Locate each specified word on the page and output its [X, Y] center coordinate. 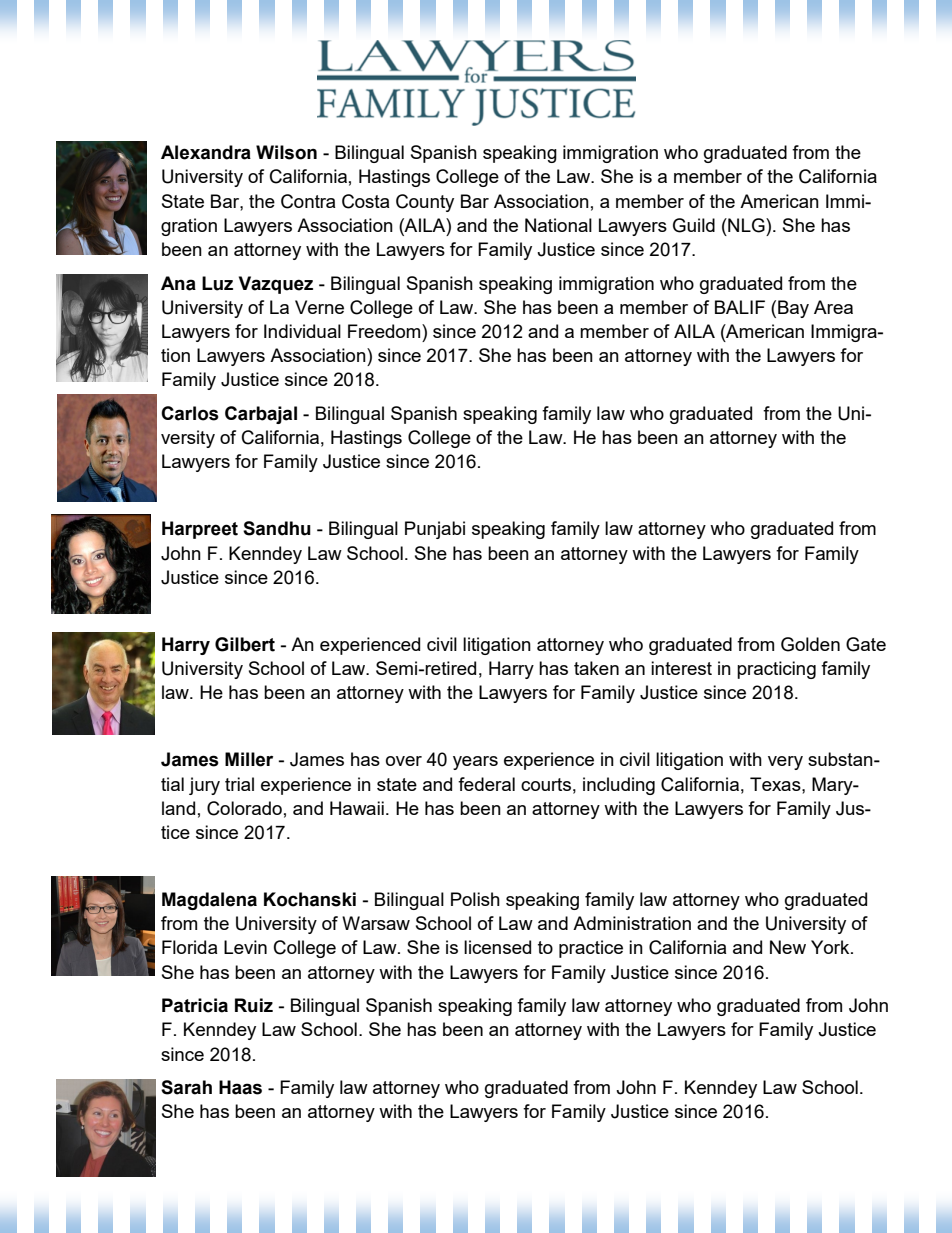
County [425, 203]
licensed [497, 947]
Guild [694, 225]
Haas [240, 1087]
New [788, 947]
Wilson [286, 152]
